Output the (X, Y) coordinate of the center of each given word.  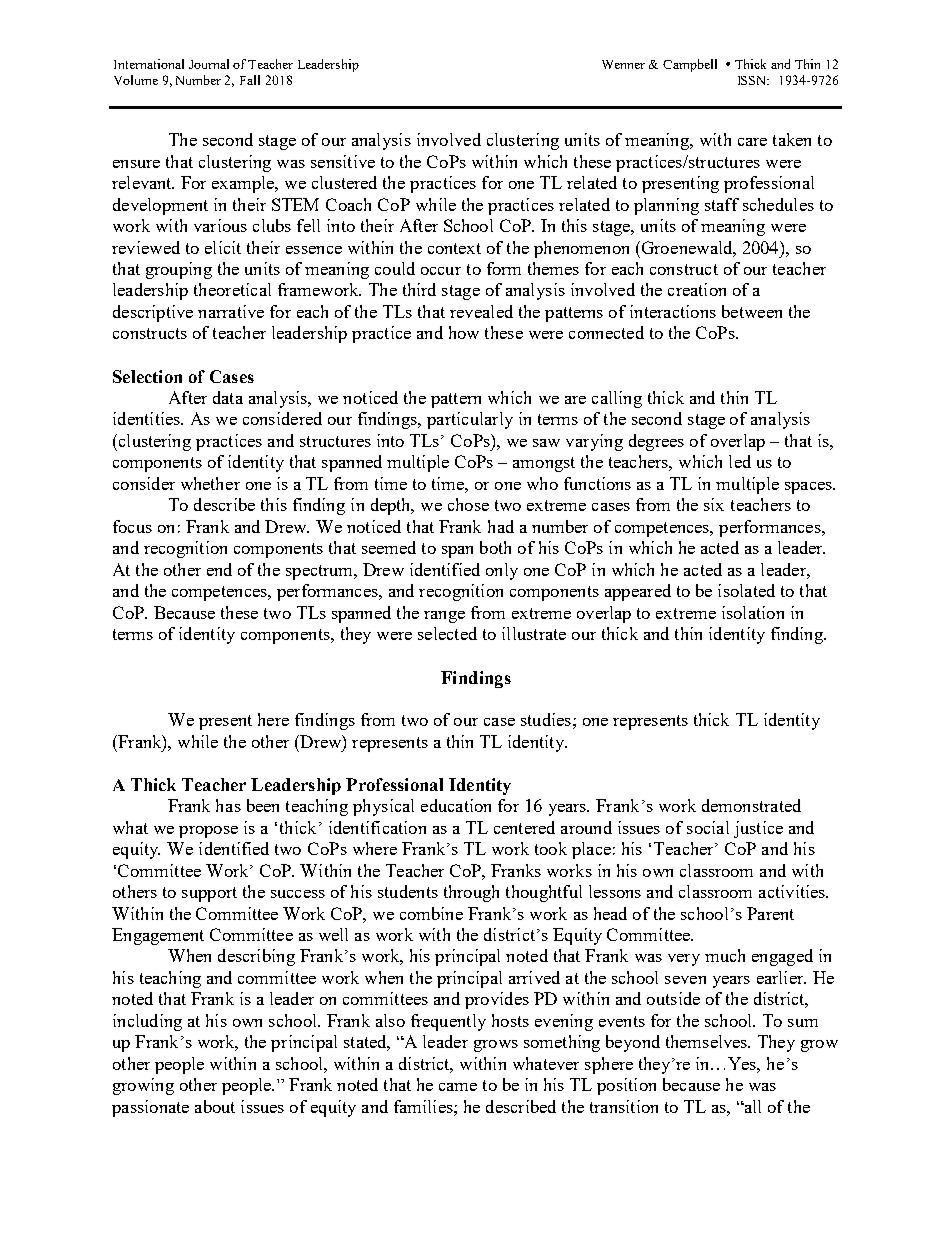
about (215, 1106)
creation (697, 289)
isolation (753, 612)
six (714, 504)
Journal (209, 64)
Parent (770, 913)
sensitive (343, 161)
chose (468, 504)
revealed (481, 311)
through (471, 893)
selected (447, 633)
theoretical (232, 289)
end (219, 569)
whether (210, 483)
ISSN (753, 80)
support (209, 894)
